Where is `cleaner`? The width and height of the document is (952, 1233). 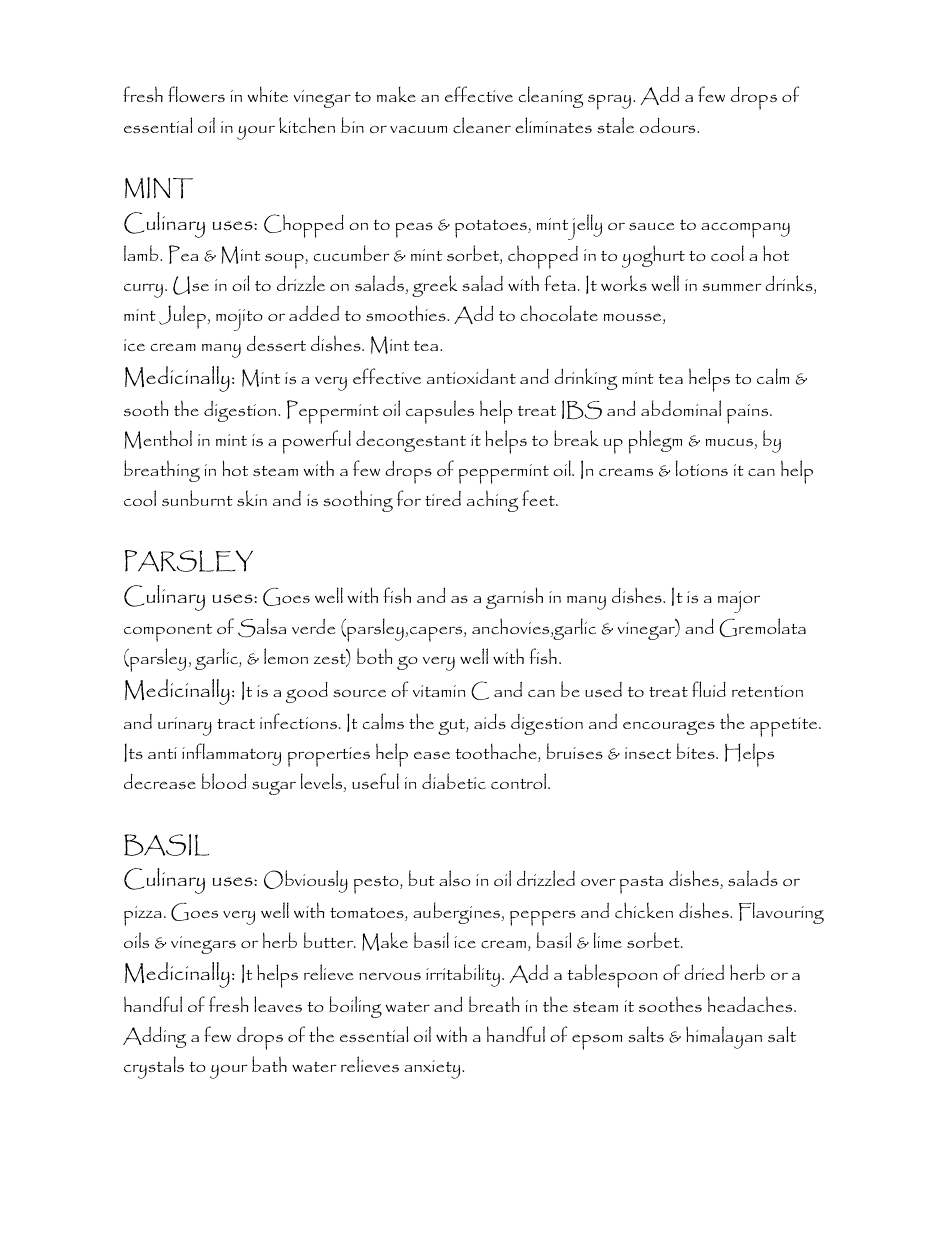
cleaner is located at coordinates (482, 125).
